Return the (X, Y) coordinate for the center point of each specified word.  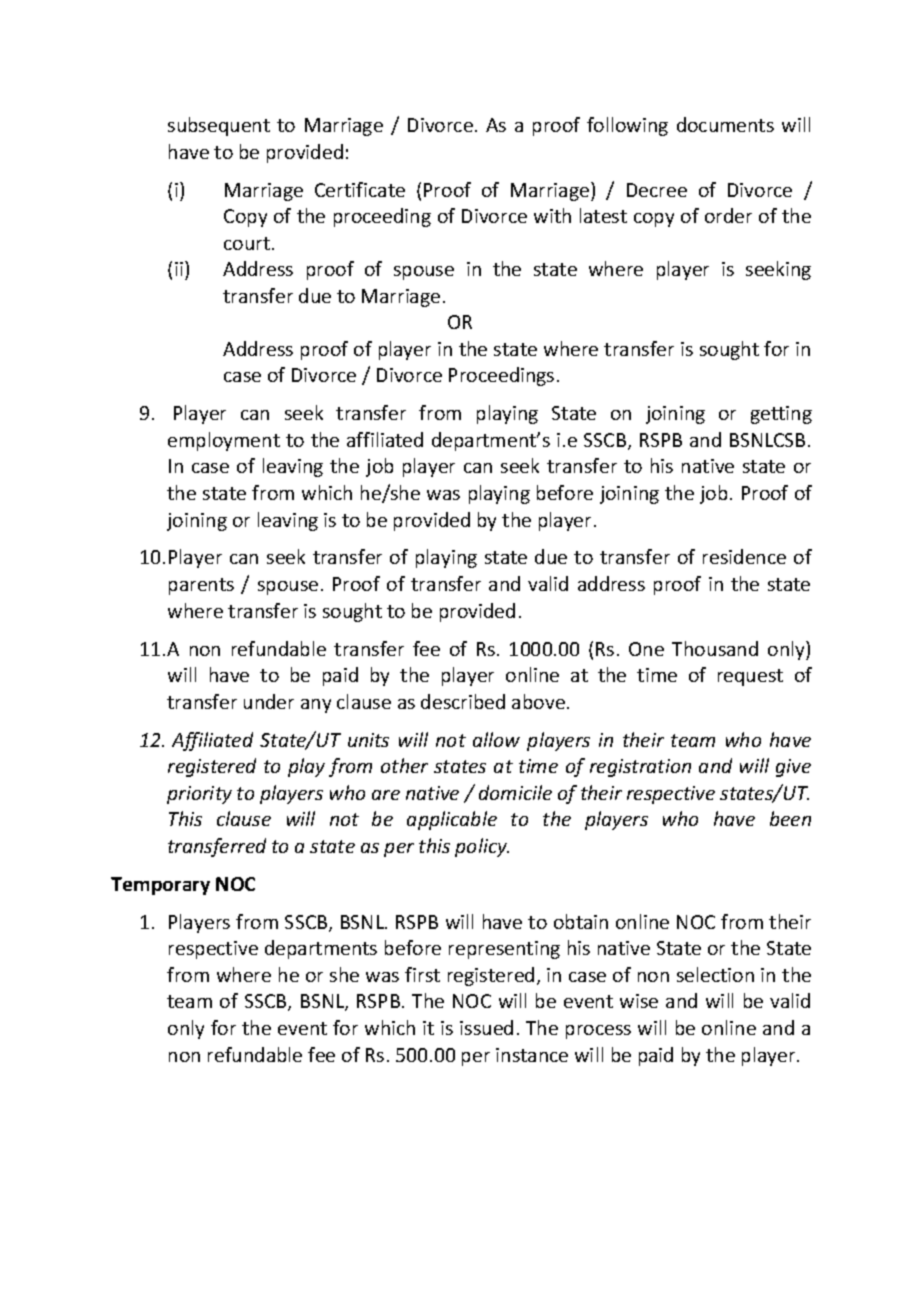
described (463, 701)
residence (744, 556)
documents (725, 124)
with (552, 215)
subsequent (219, 126)
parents (201, 586)
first (422, 974)
